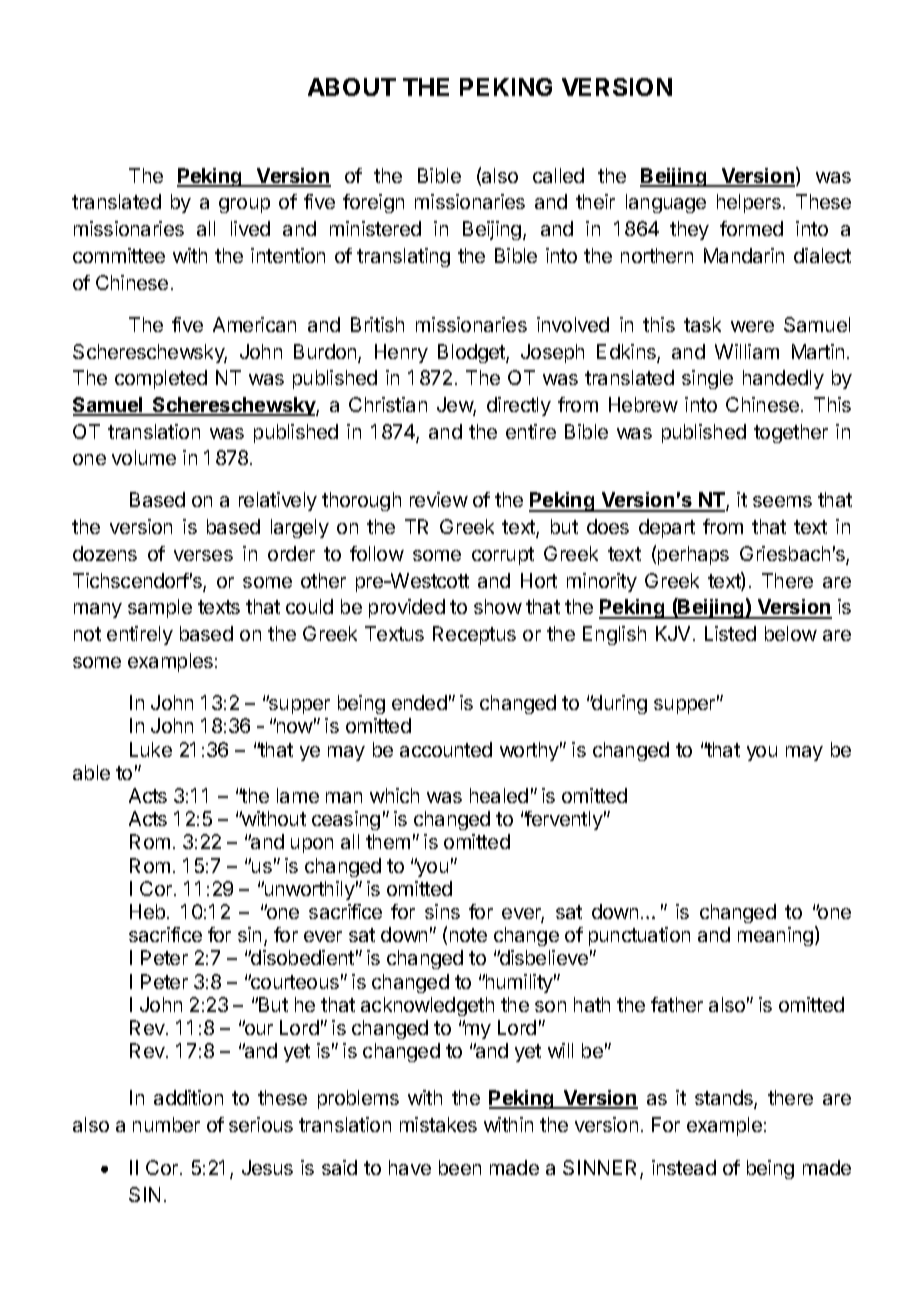 Image resolution: width=924 pixels, height=1308 pixels. What do you see at coordinates (244, 205) in the screenshot?
I see `group` at bounding box center [244, 205].
